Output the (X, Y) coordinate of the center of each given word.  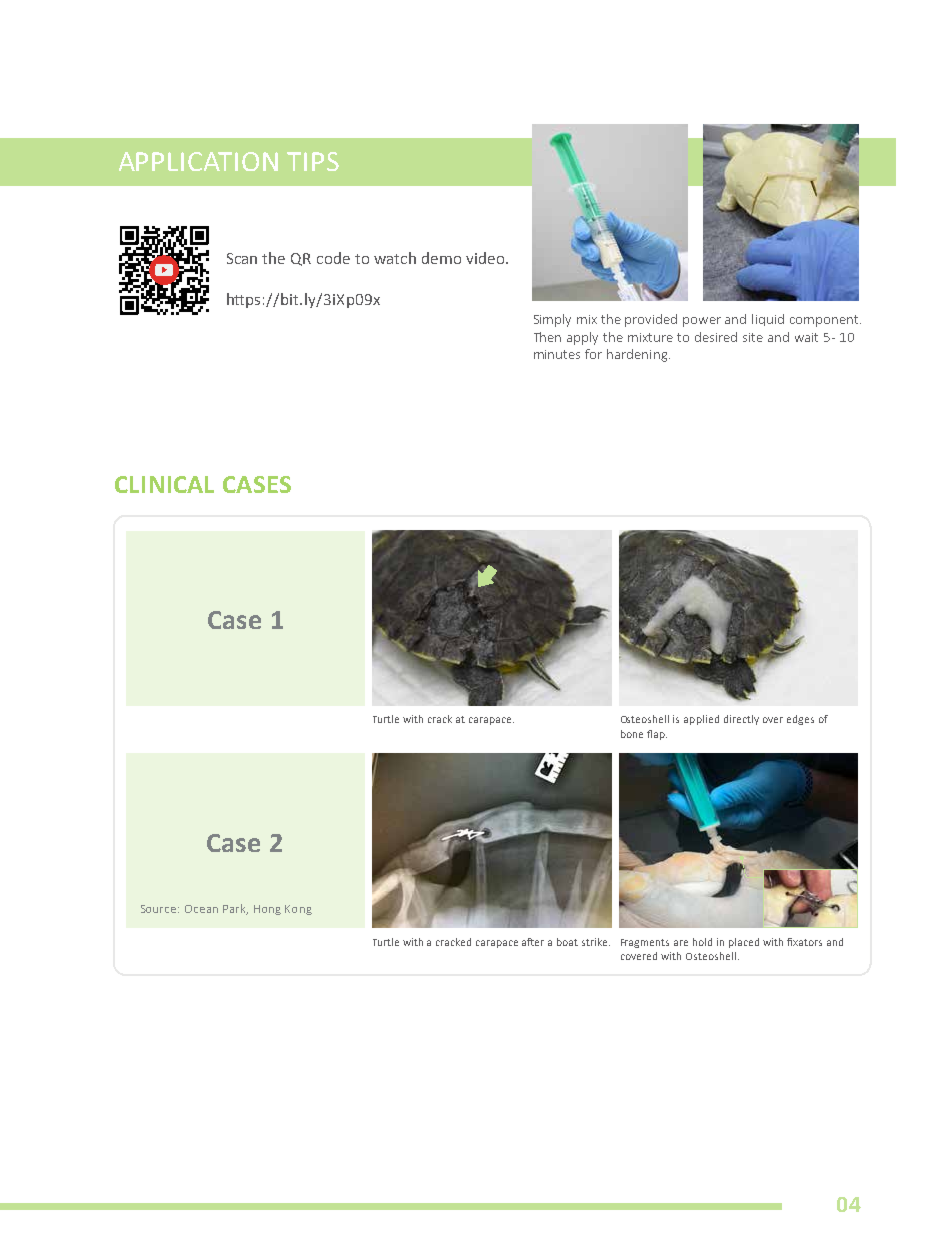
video (486, 258)
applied (701, 720)
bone (632, 734)
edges (800, 720)
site (753, 337)
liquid (768, 320)
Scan (242, 258)
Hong (267, 910)
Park (235, 909)
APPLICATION (198, 161)
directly (741, 720)
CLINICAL (164, 484)
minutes (557, 354)
